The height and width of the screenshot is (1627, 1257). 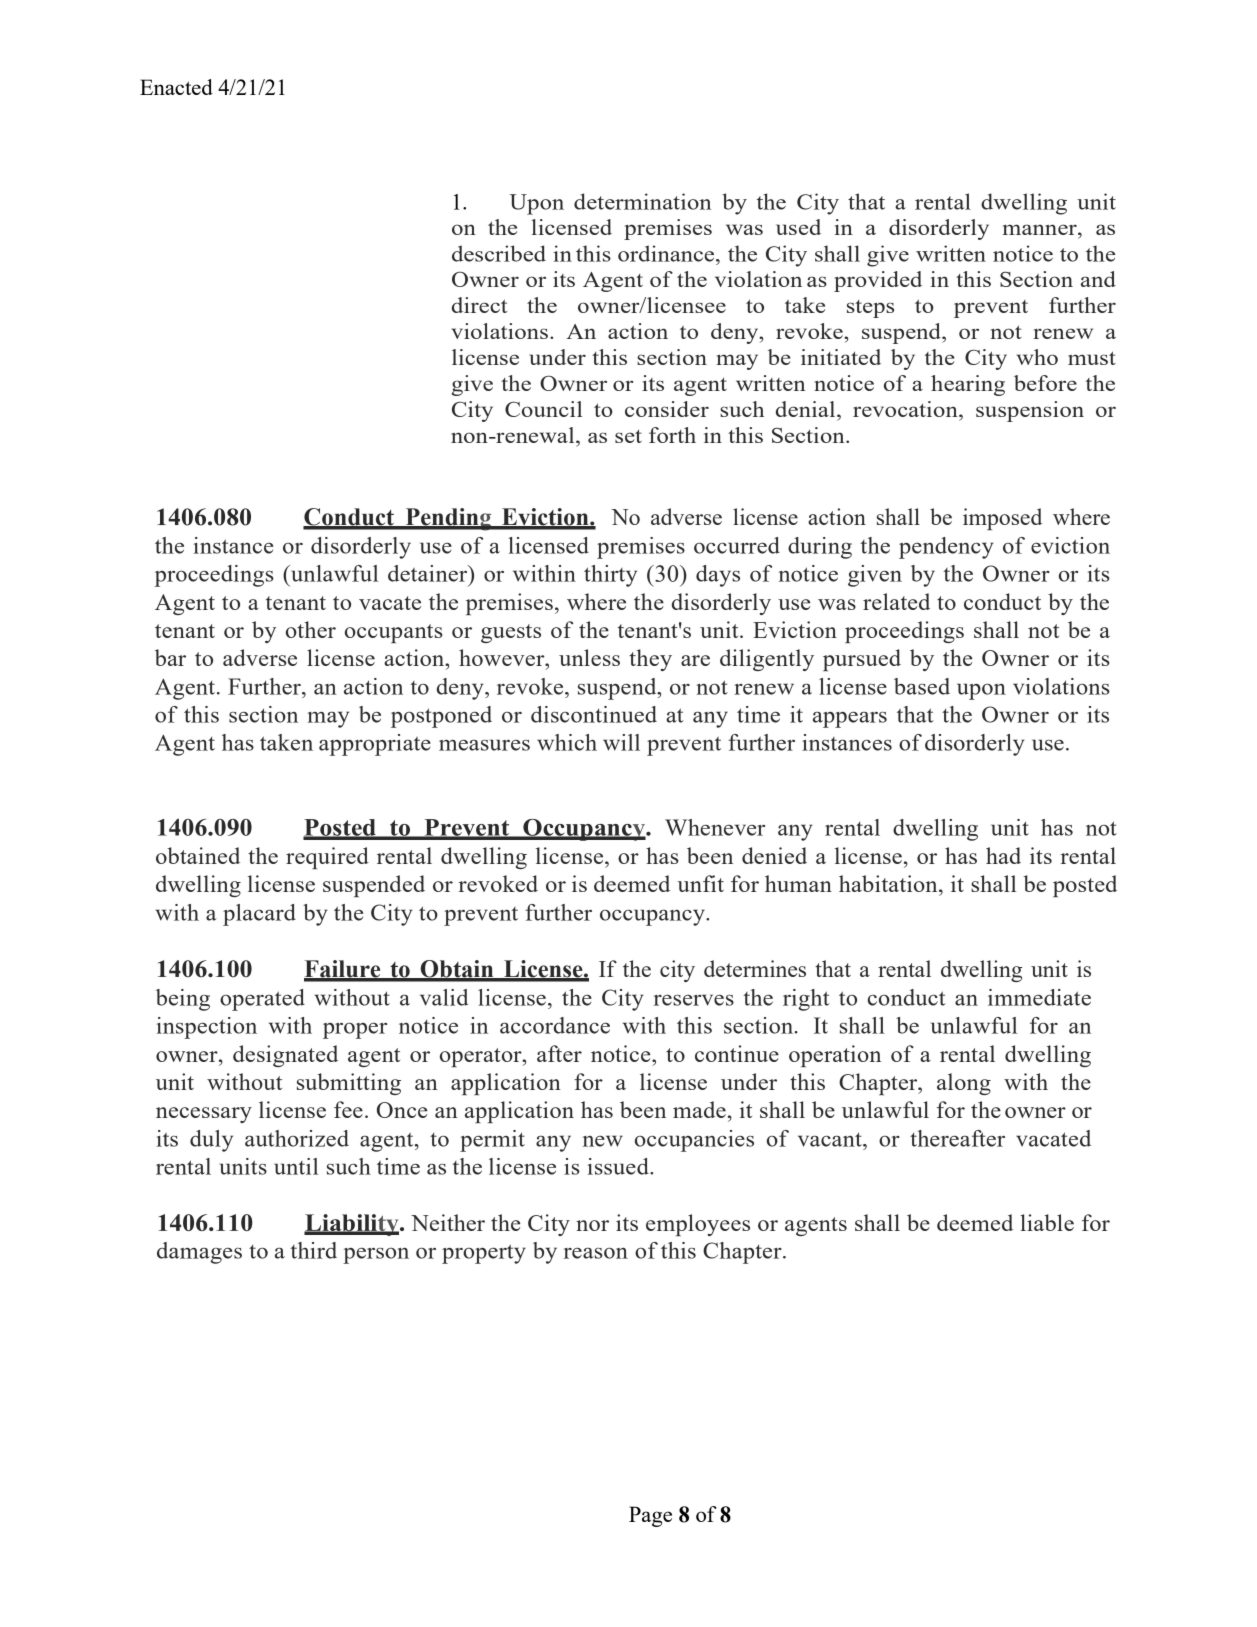 I want to click on imposed, so click(x=1002, y=519).
